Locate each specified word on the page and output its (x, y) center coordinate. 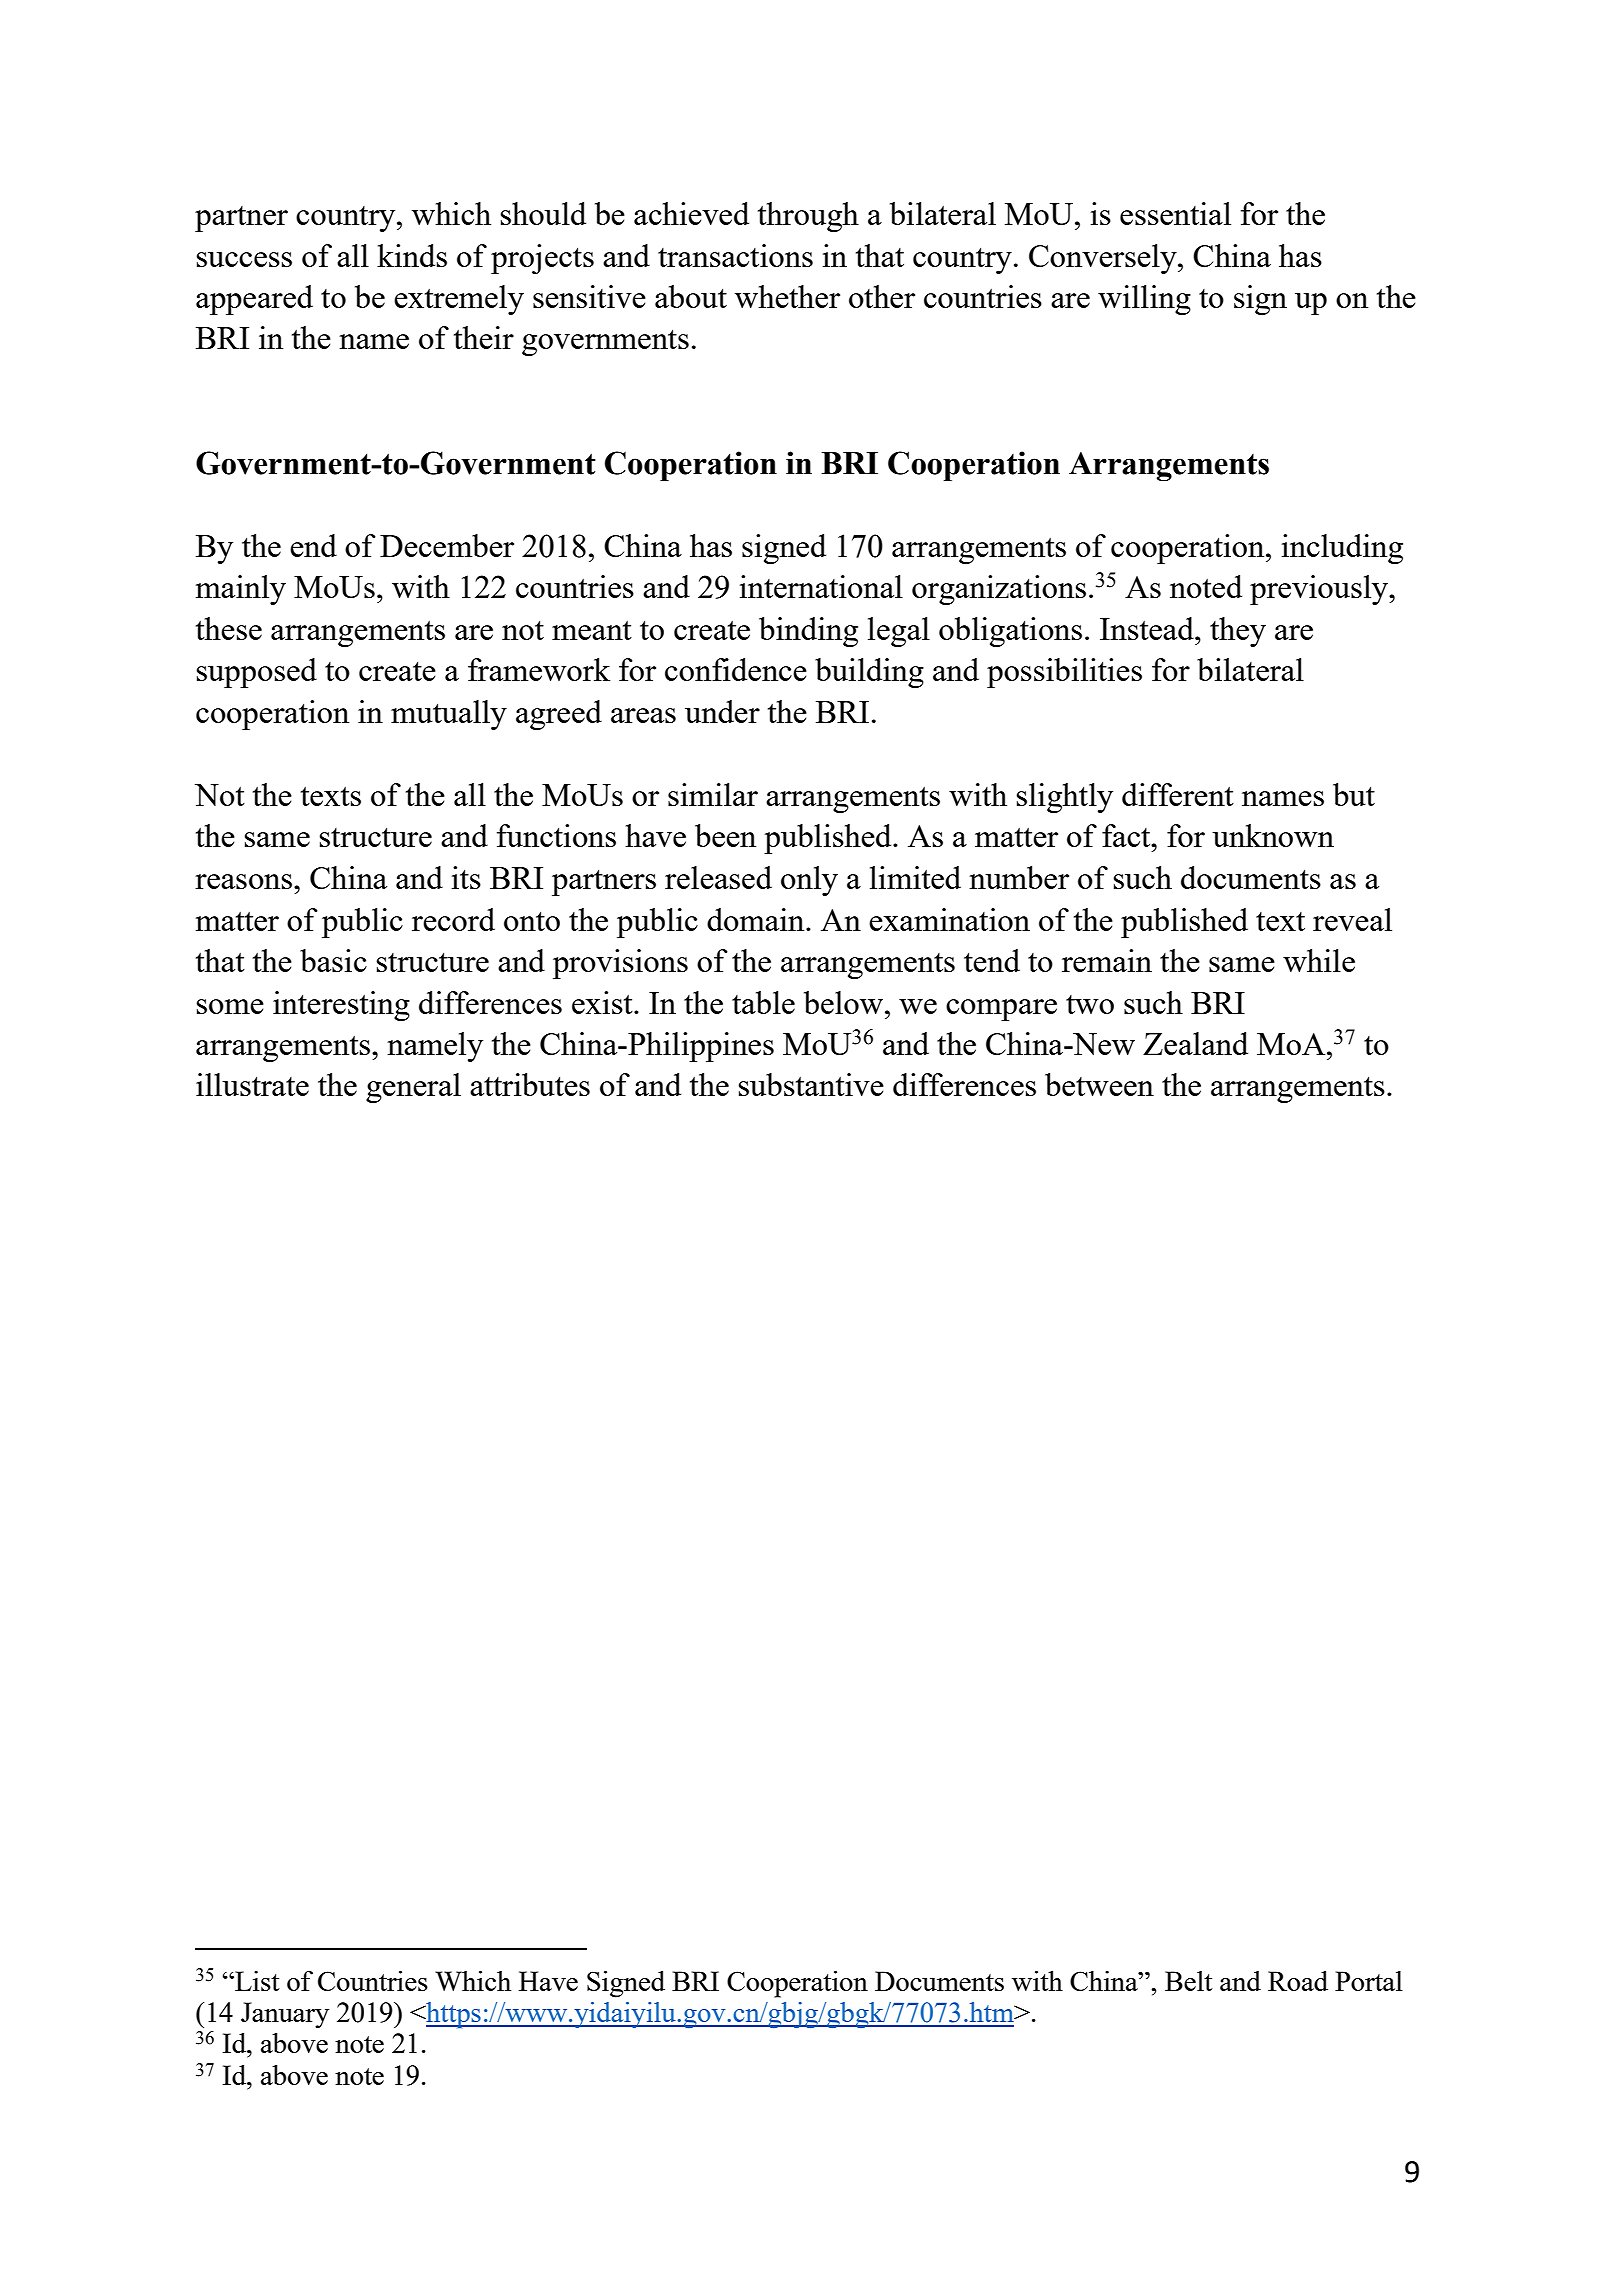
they (1238, 632)
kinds (412, 255)
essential (1175, 213)
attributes (530, 1084)
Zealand (1195, 1043)
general (413, 1088)
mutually (449, 715)
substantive (811, 1084)
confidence (736, 669)
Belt (1189, 1981)
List (256, 1981)
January (285, 2015)
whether (787, 296)
